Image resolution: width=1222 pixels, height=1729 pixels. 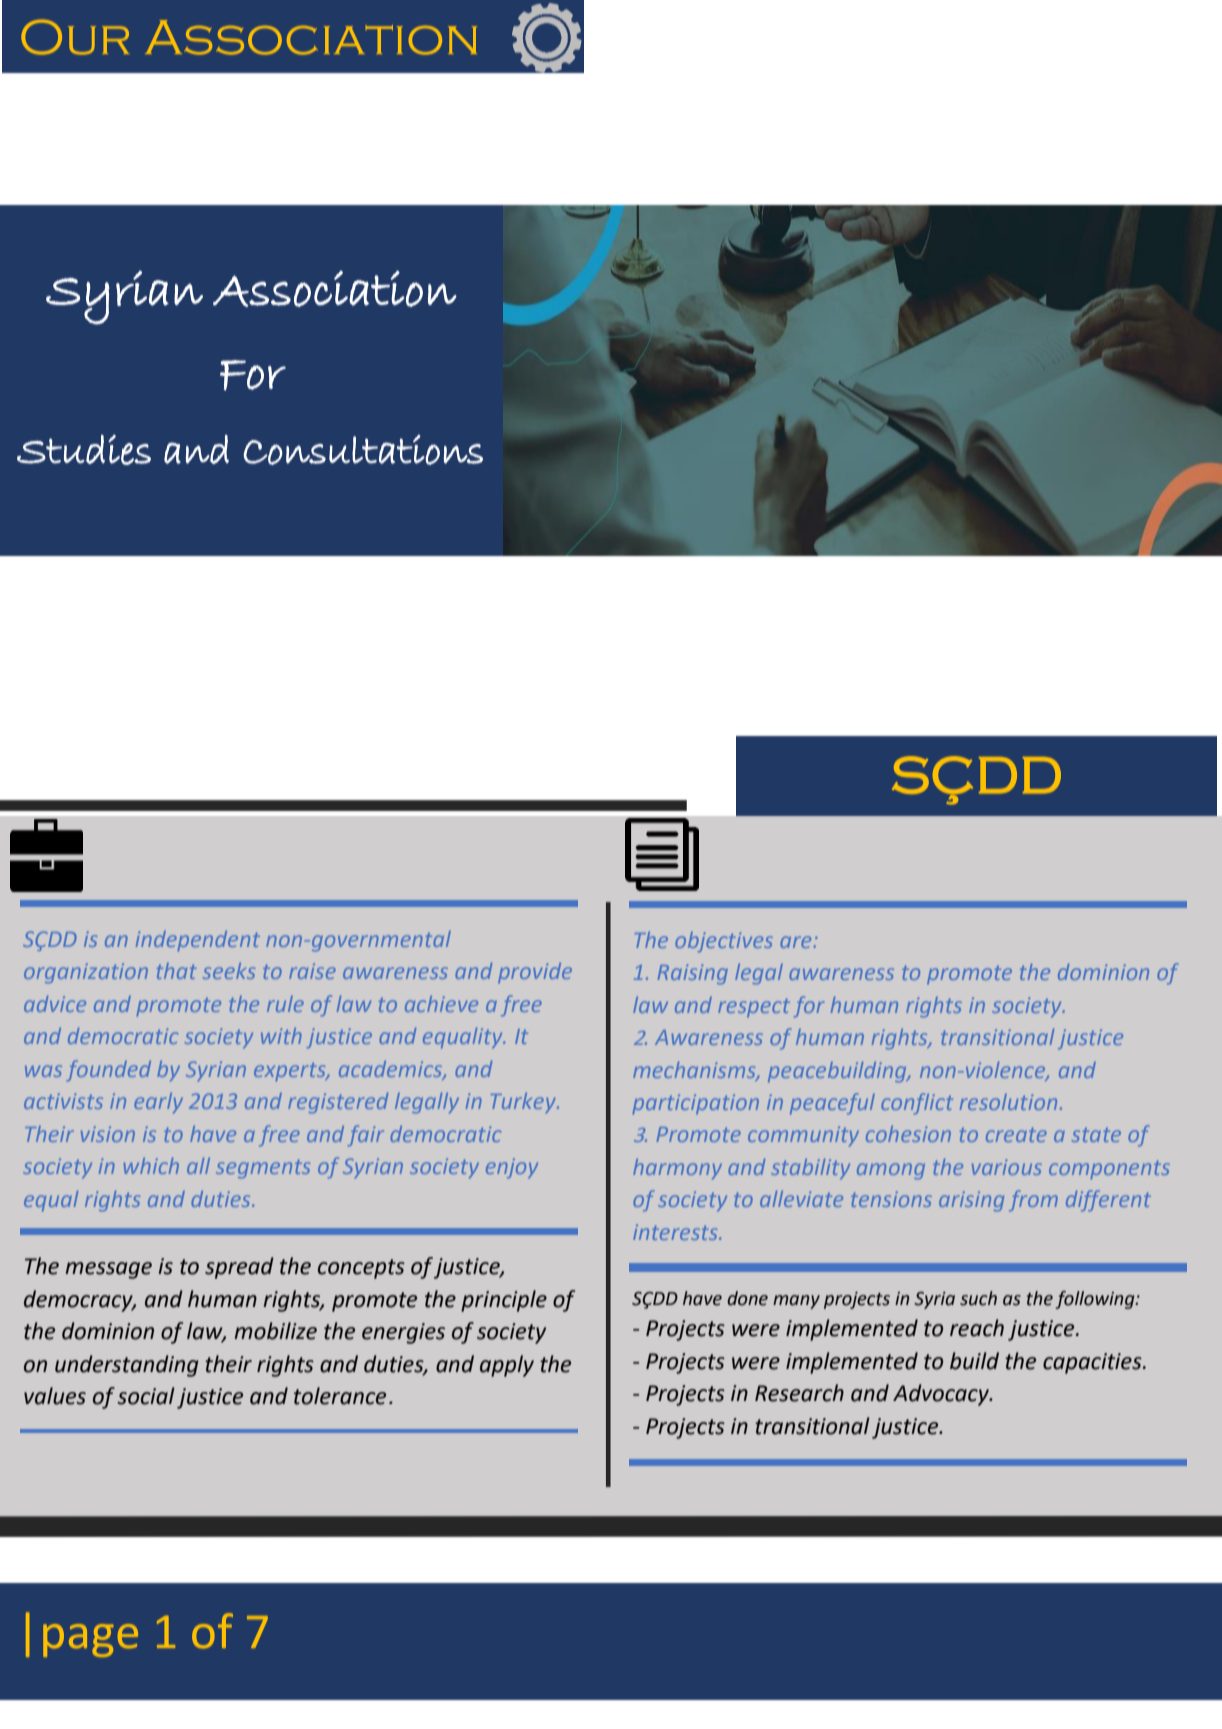 What do you see at coordinates (693, 974) in the screenshot?
I see `Raising` at bounding box center [693, 974].
